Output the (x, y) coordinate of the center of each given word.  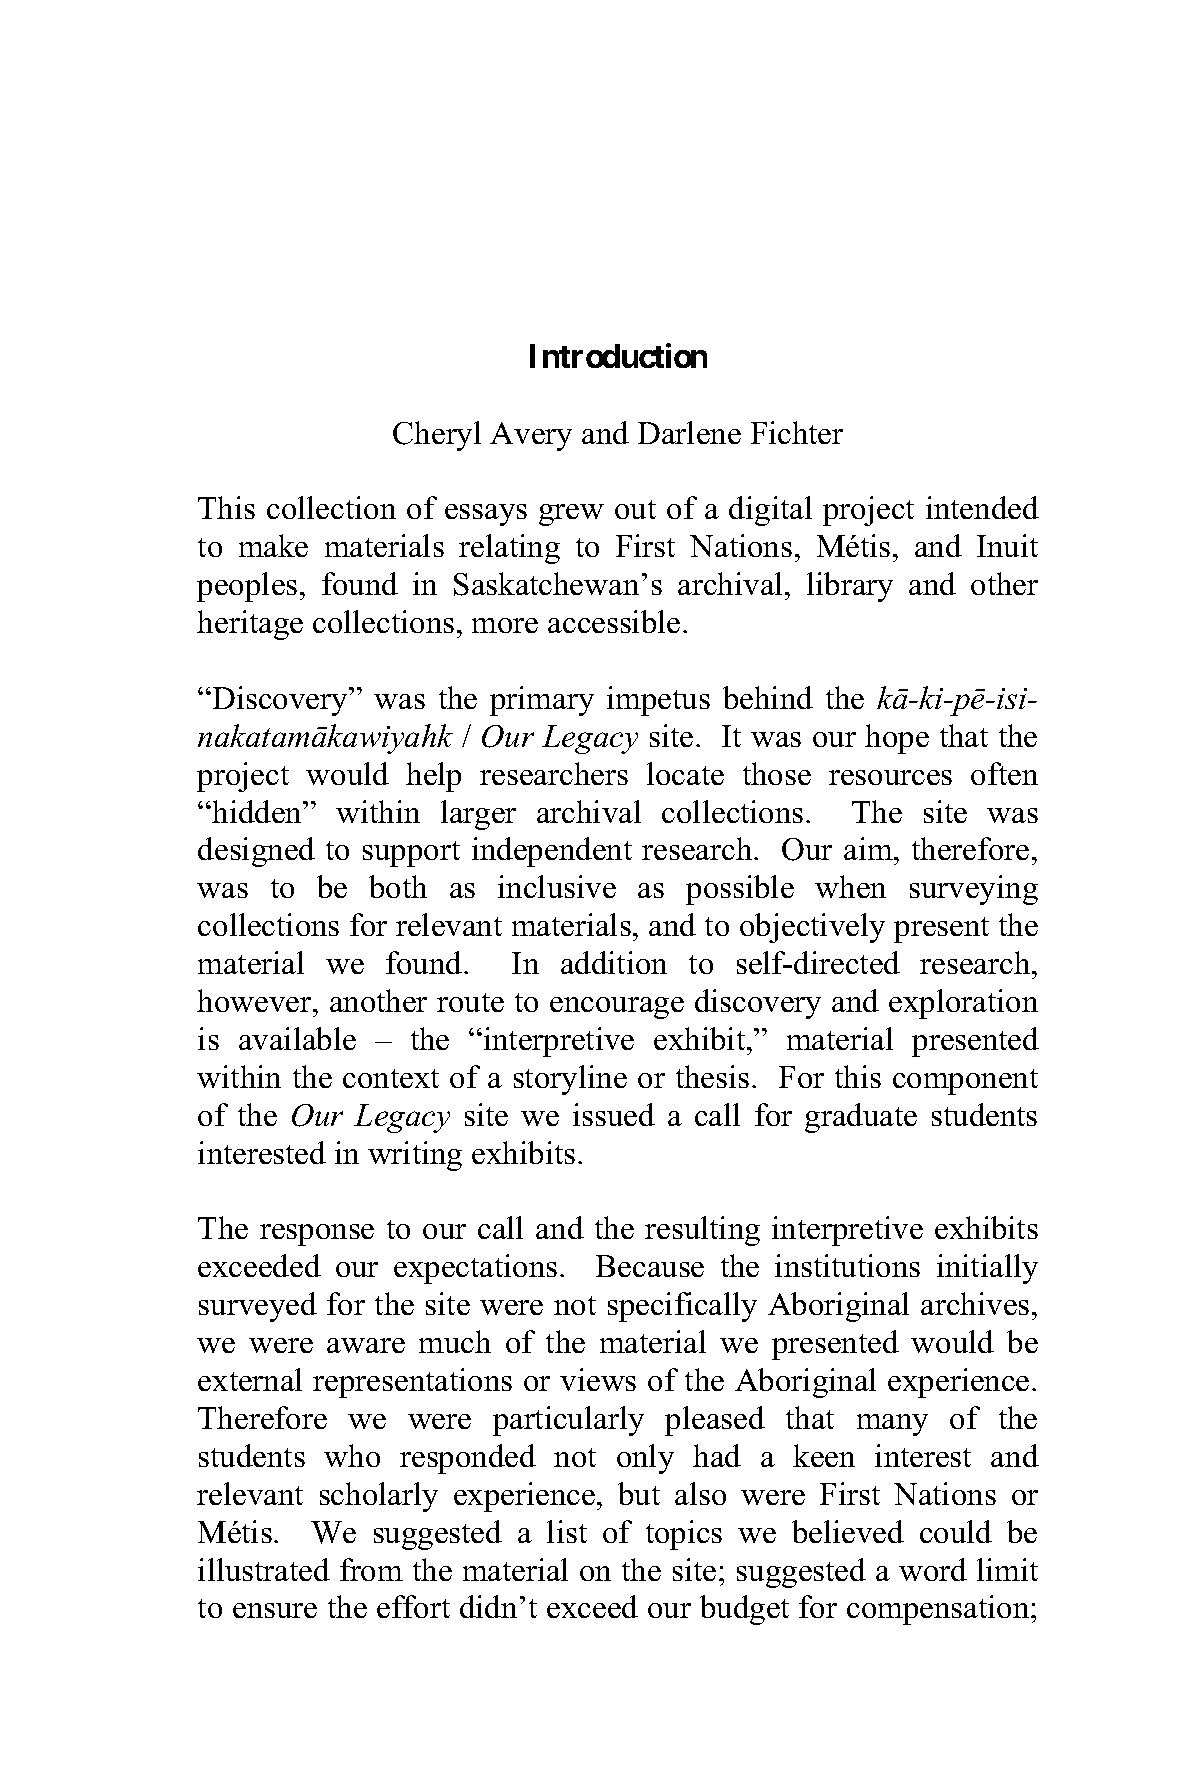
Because (650, 1266)
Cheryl (437, 436)
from (371, 1569)
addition (614, 962)
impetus (658, 701)
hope (897, 739)
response (317, 1235)
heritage (250, 625)
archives (975, 1303)
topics (684, 1535)
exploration (963, 1004)
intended (982, 507)
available (297, 1038)
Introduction (618, 355)
